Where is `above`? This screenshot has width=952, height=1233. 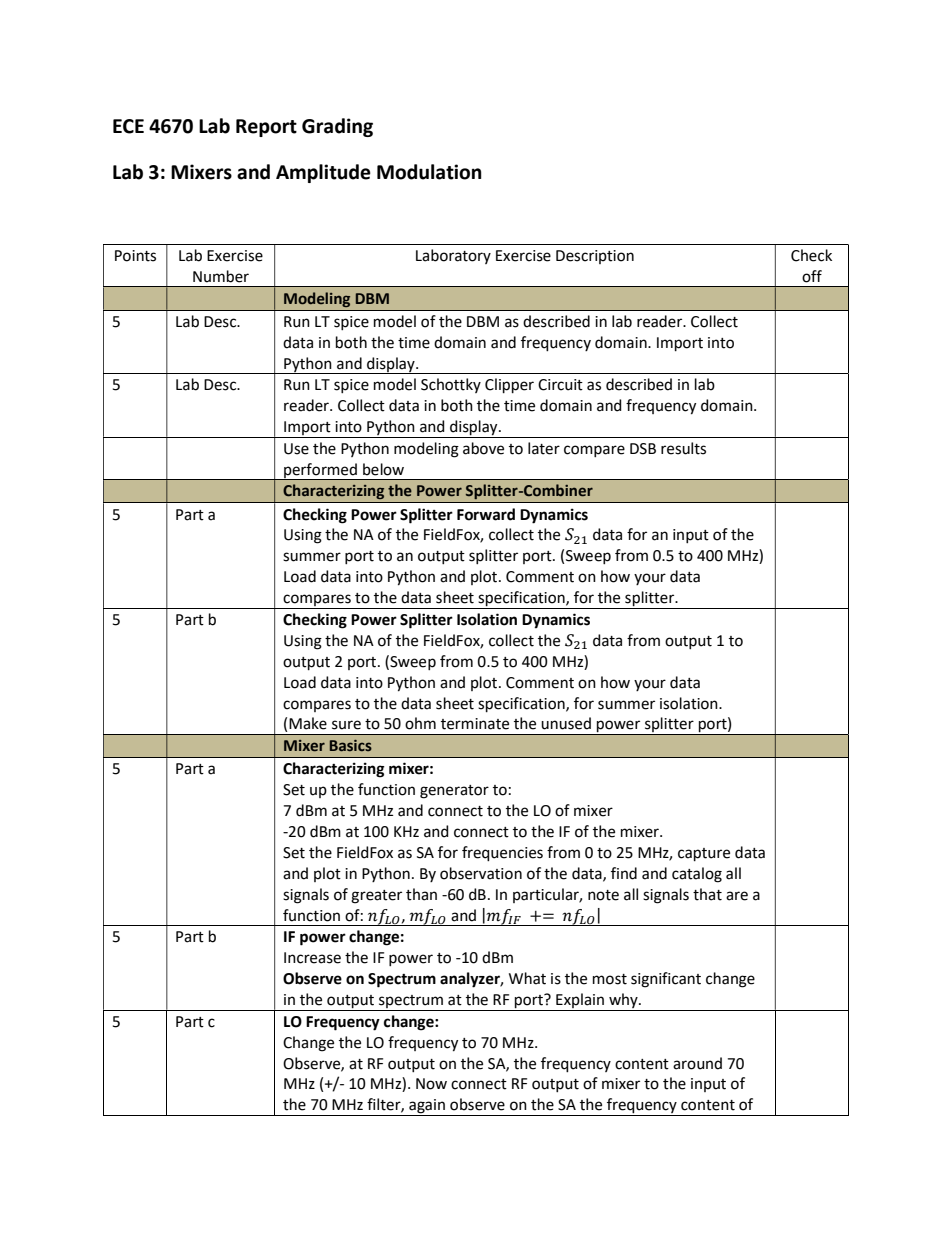
above is located at coordinates (483, 448).
